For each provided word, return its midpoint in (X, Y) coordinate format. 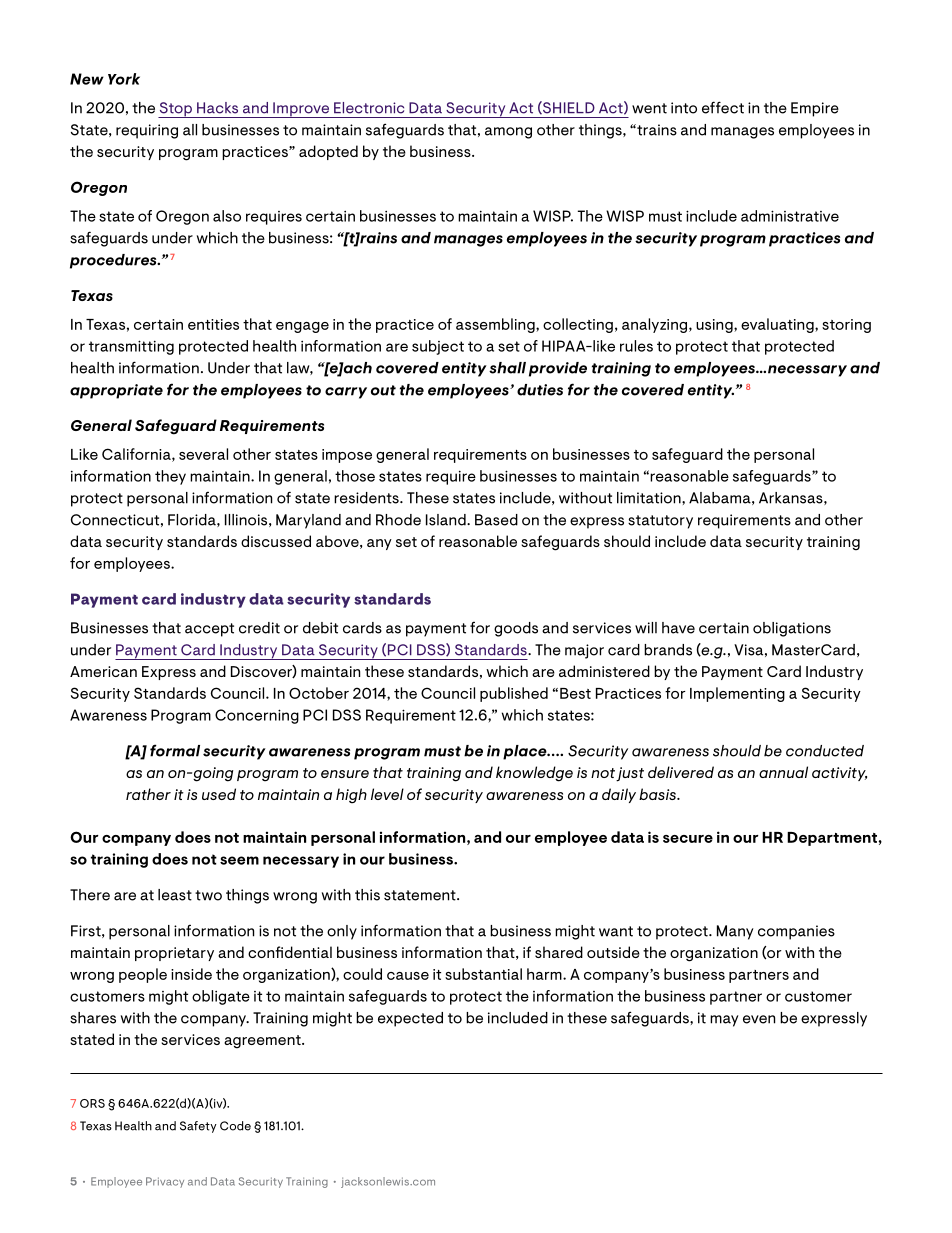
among (508, 133)
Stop (176, 110)
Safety (198, 1127)
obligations (792, 629)
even (759, 1019)
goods (516, 629)
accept (209, 630)
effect (723, 107)
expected (410, 1019)
